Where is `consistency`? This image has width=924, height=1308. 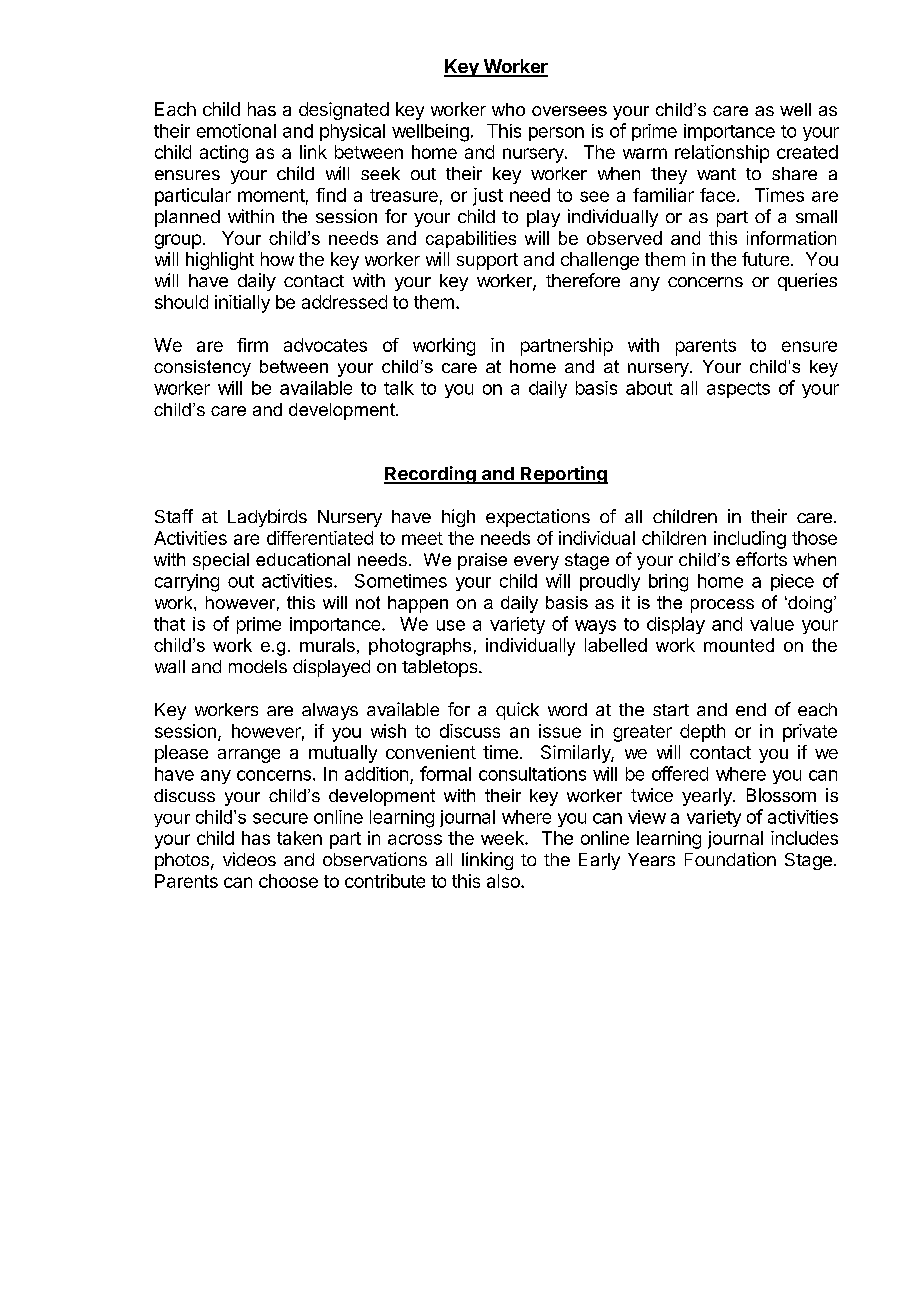 consistency is located at coordinates (202, 368).
